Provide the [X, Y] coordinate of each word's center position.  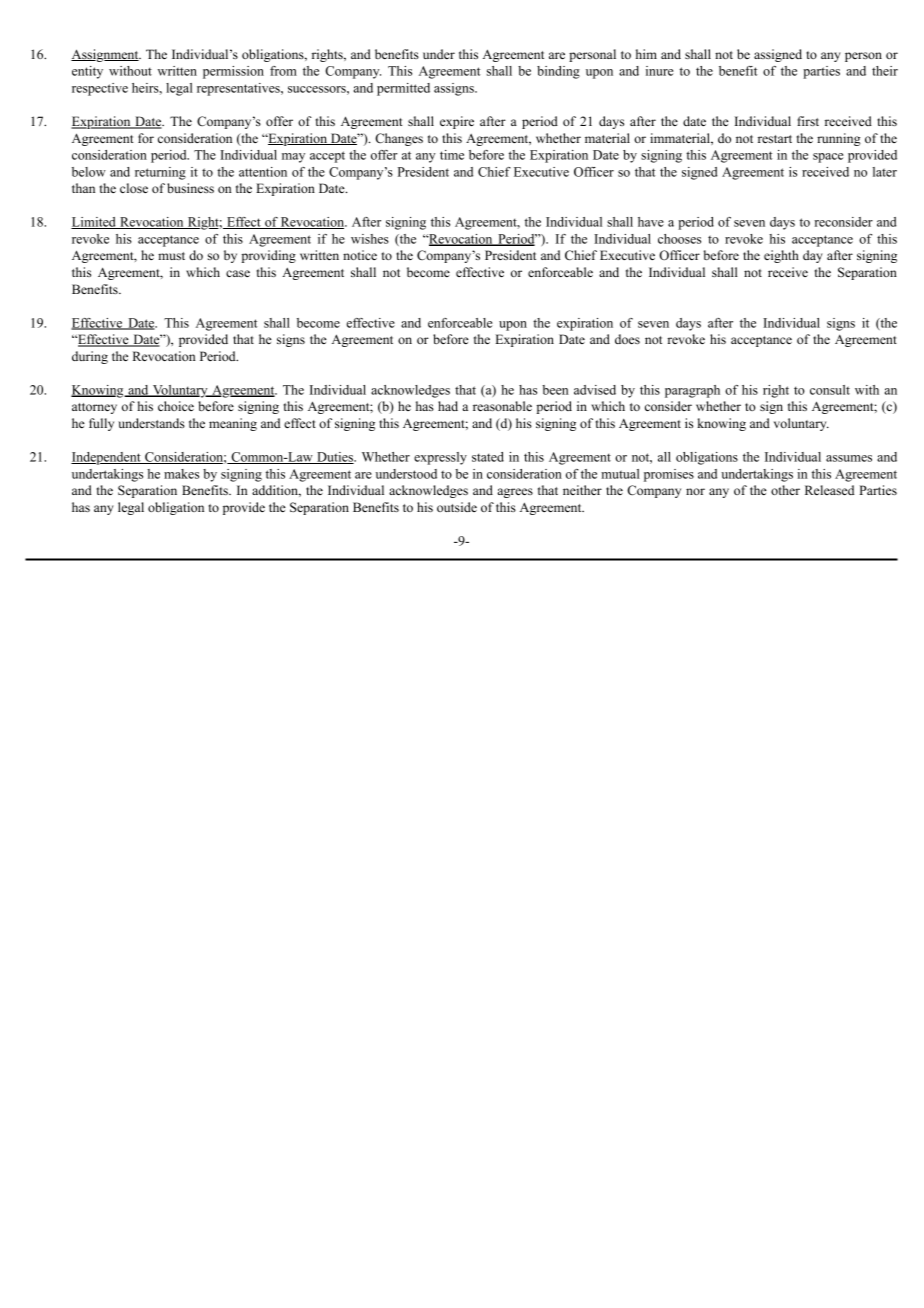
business [190, 188]
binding [558, 72]
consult [830, 390]
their [885, 71]
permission [233, 72]
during [90, 357]
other [785, 490]
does [627, 339]
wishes [370, 239]
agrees [515, 493]
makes [181, 474]
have [651, 222]
